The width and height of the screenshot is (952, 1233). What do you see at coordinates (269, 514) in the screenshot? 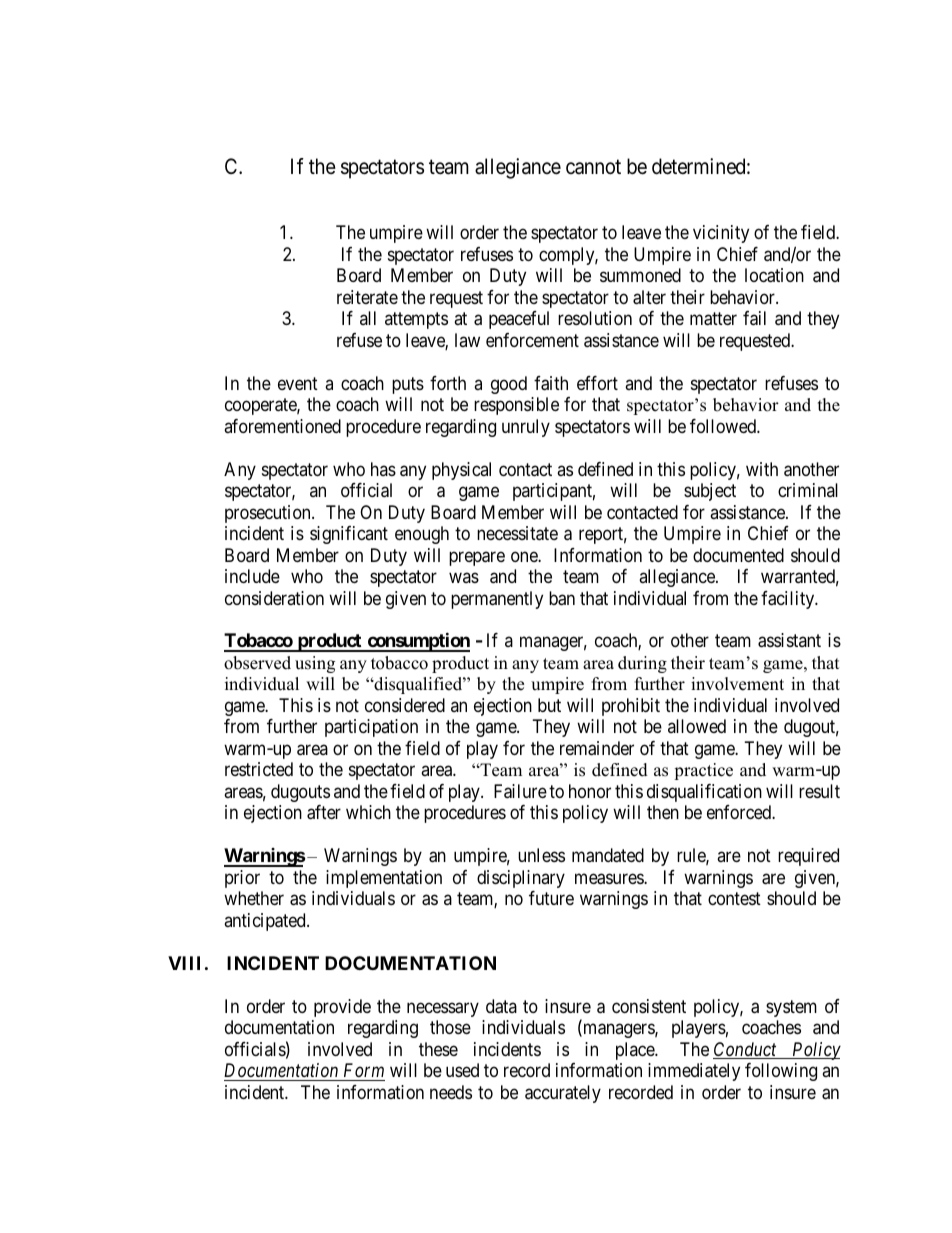
I see `prosecution` at bounding box center [269, 514].
